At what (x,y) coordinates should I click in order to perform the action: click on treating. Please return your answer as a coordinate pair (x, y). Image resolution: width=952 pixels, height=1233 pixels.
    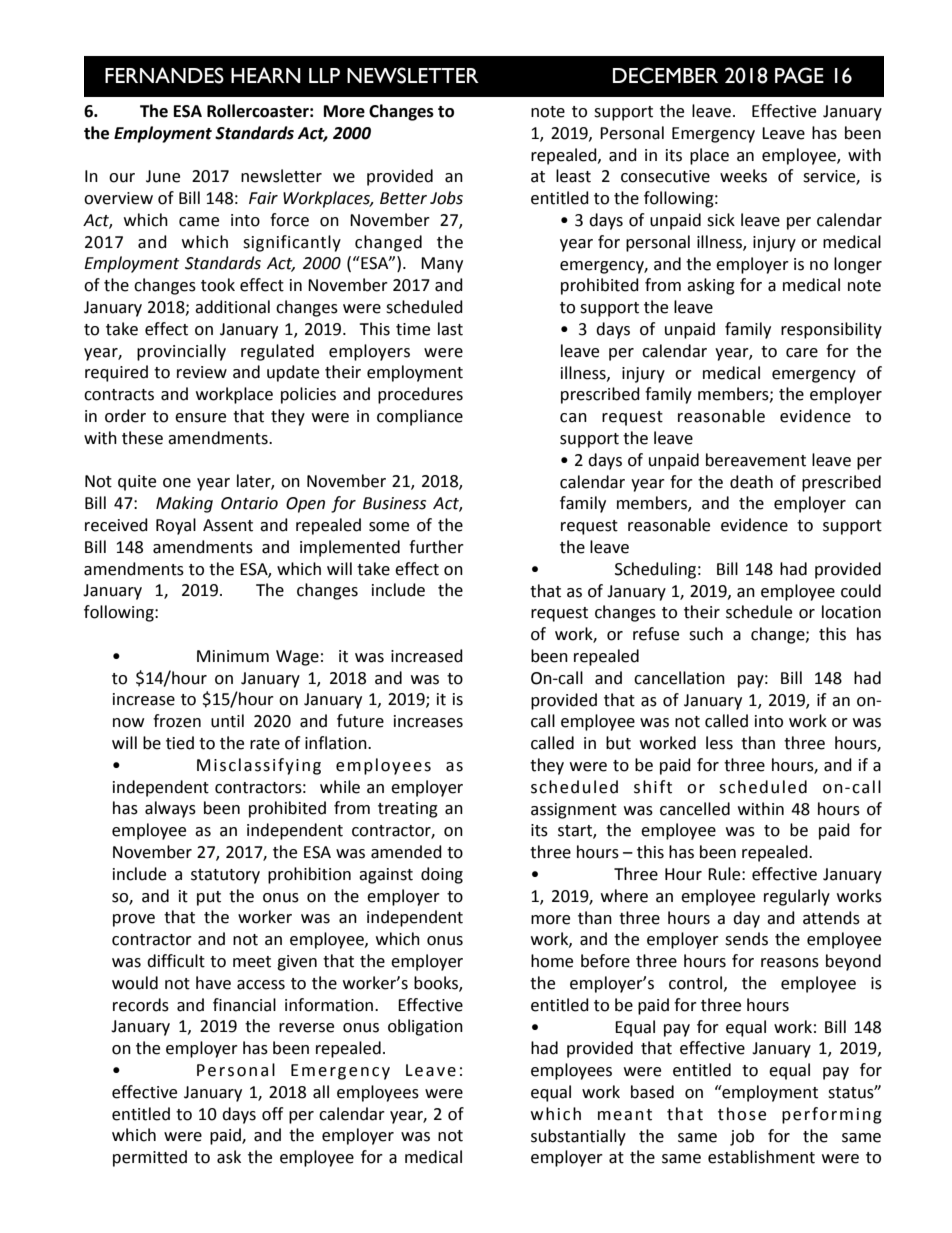
    Looking at the image, I should click on (408, 810).
